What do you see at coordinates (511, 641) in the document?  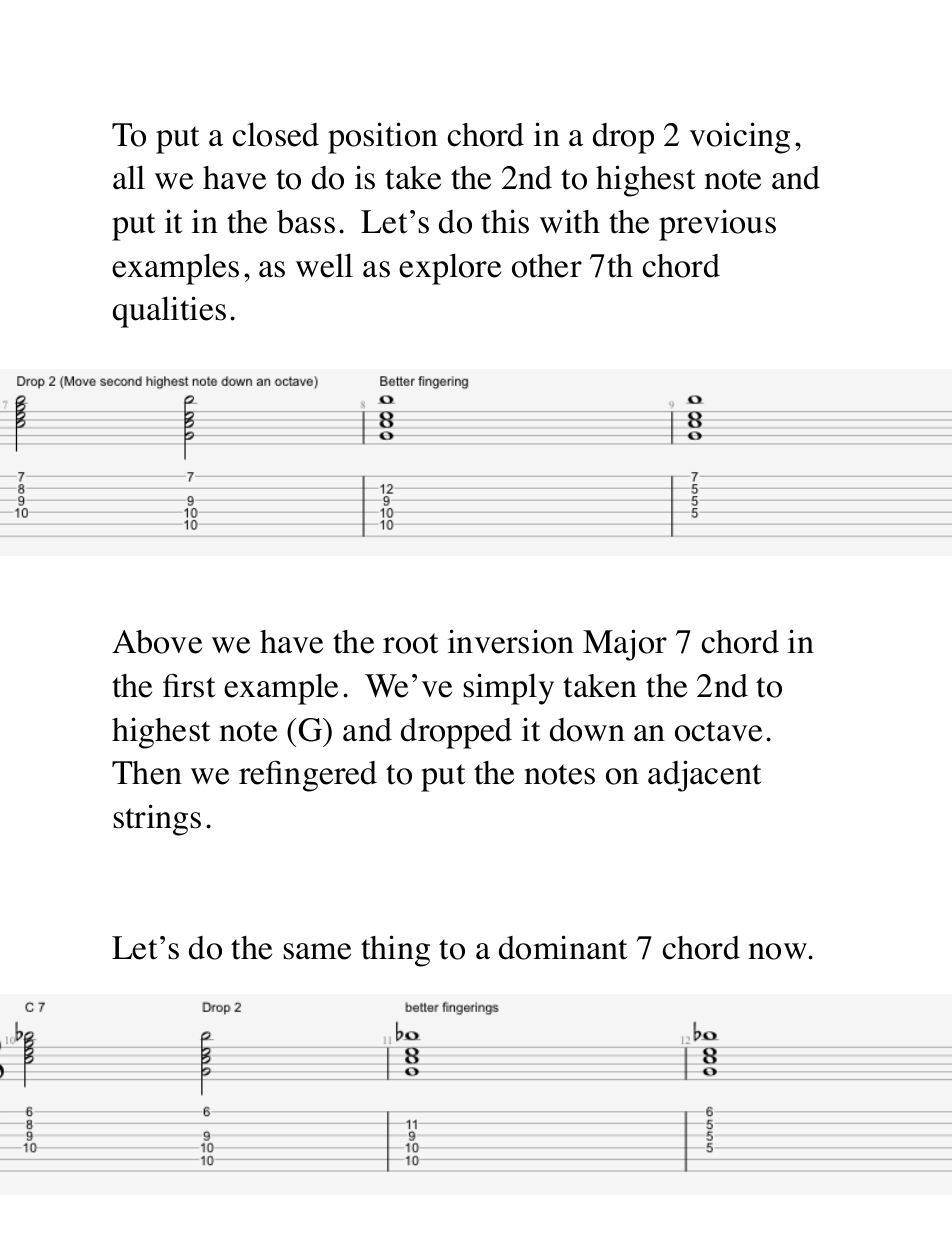 I see `inversion` at bounding box center [511, 641].
